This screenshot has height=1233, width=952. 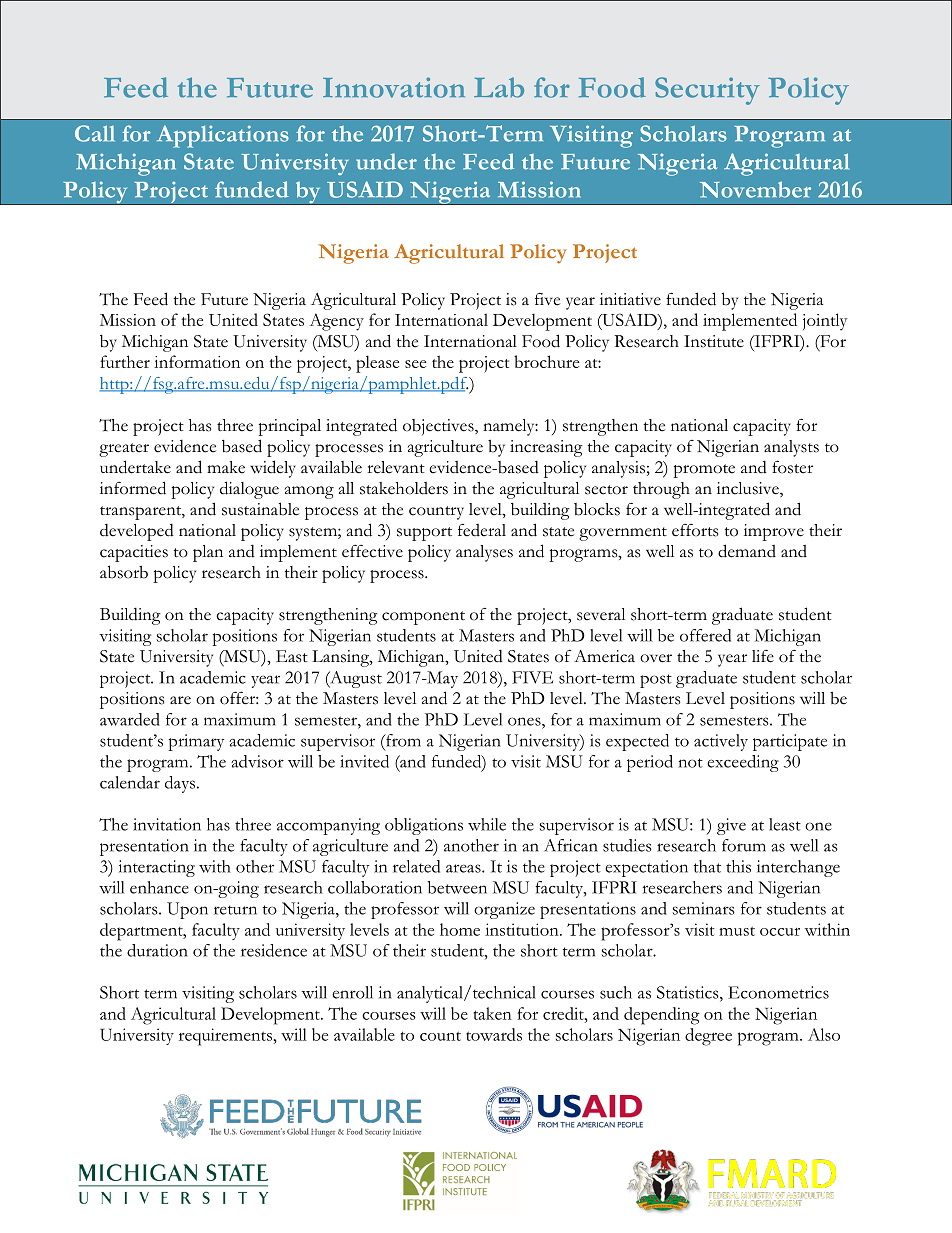 What do you see at coordinates (196, 742) in the screenshot?
I see `primary` at bounding box center [196, 742].
